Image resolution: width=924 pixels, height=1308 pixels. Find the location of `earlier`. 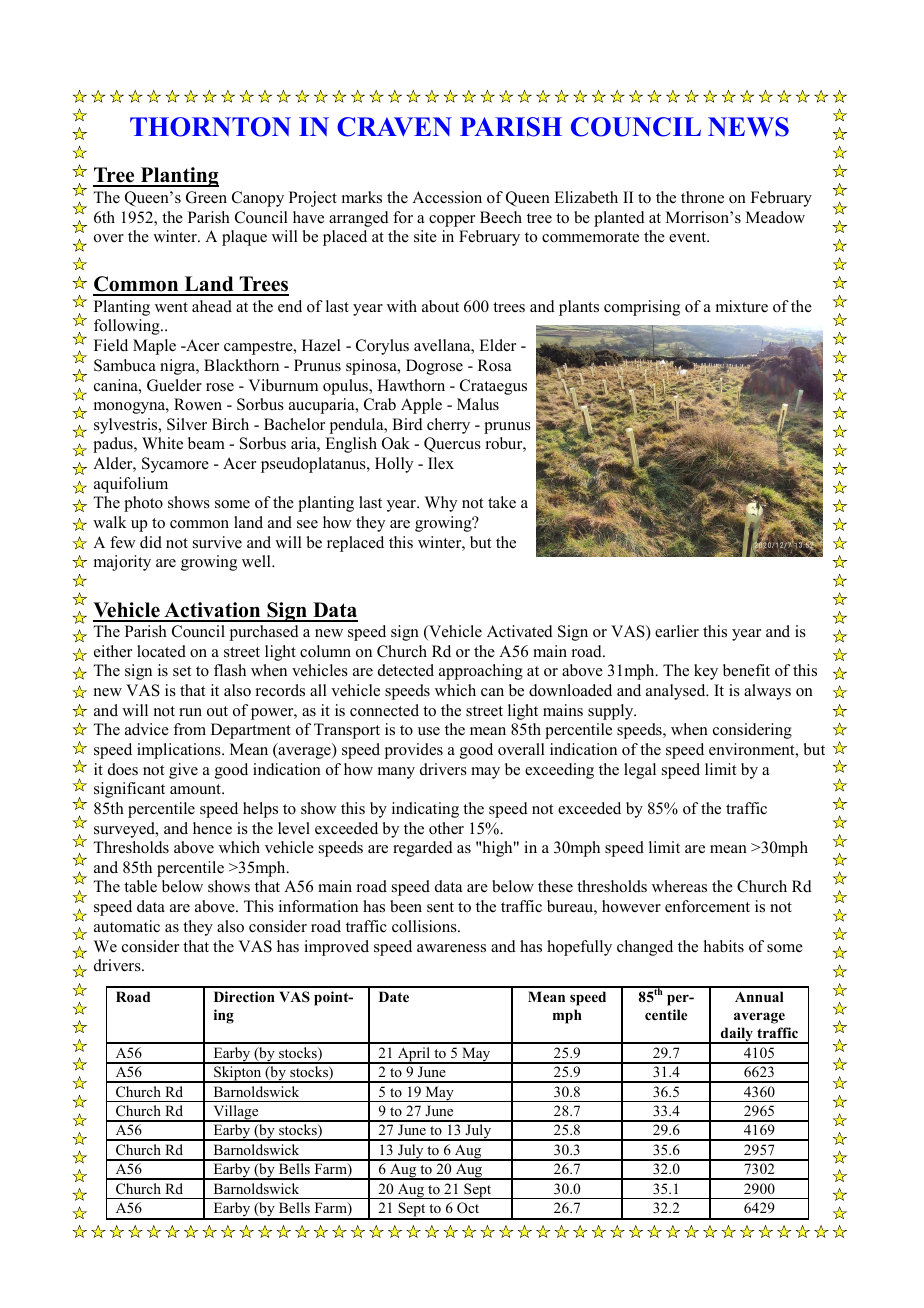

earlier is located at coordinates (677, 631).
